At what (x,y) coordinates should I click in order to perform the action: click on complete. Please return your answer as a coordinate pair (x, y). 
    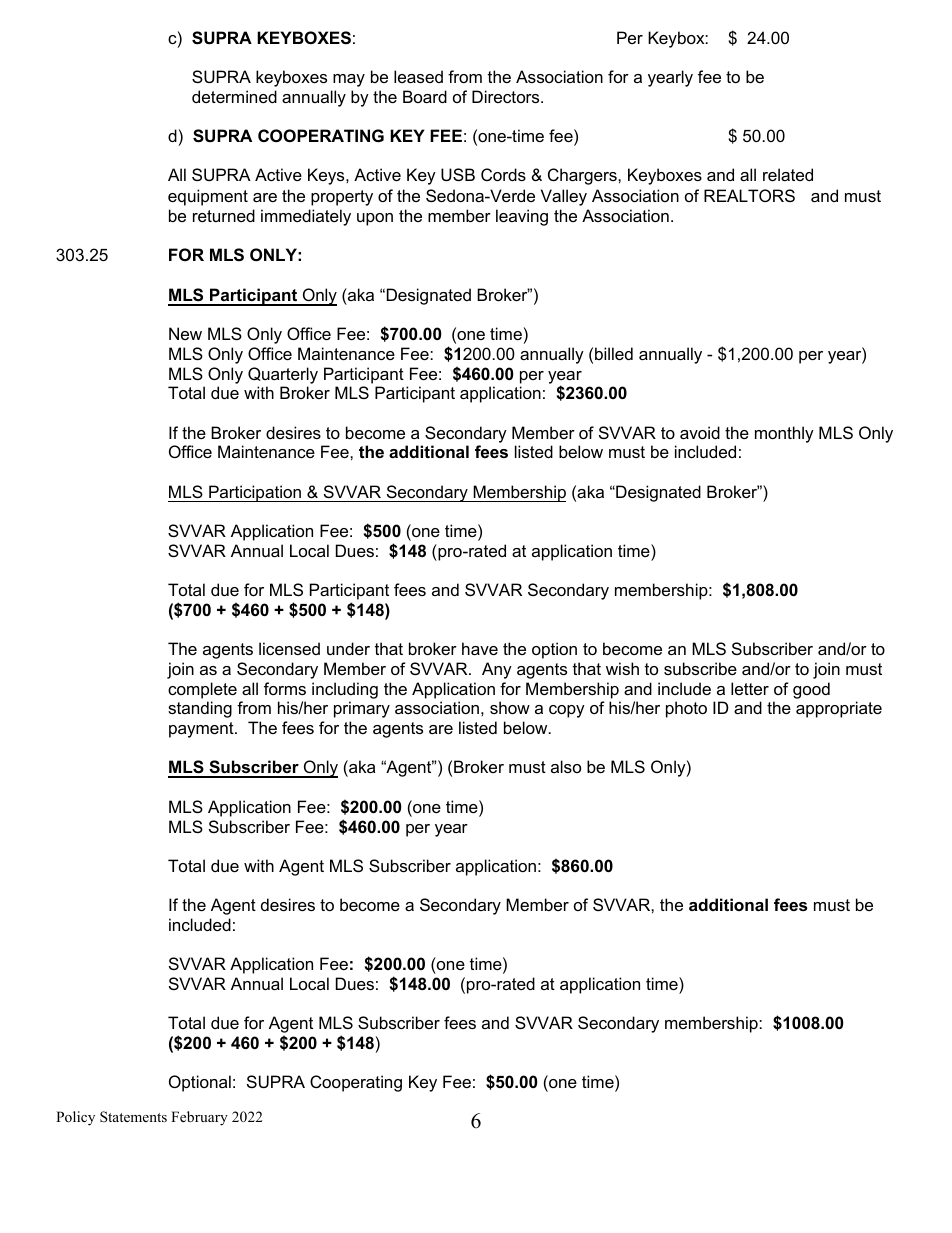
    Looking at the image, I should click on (202, 690).
